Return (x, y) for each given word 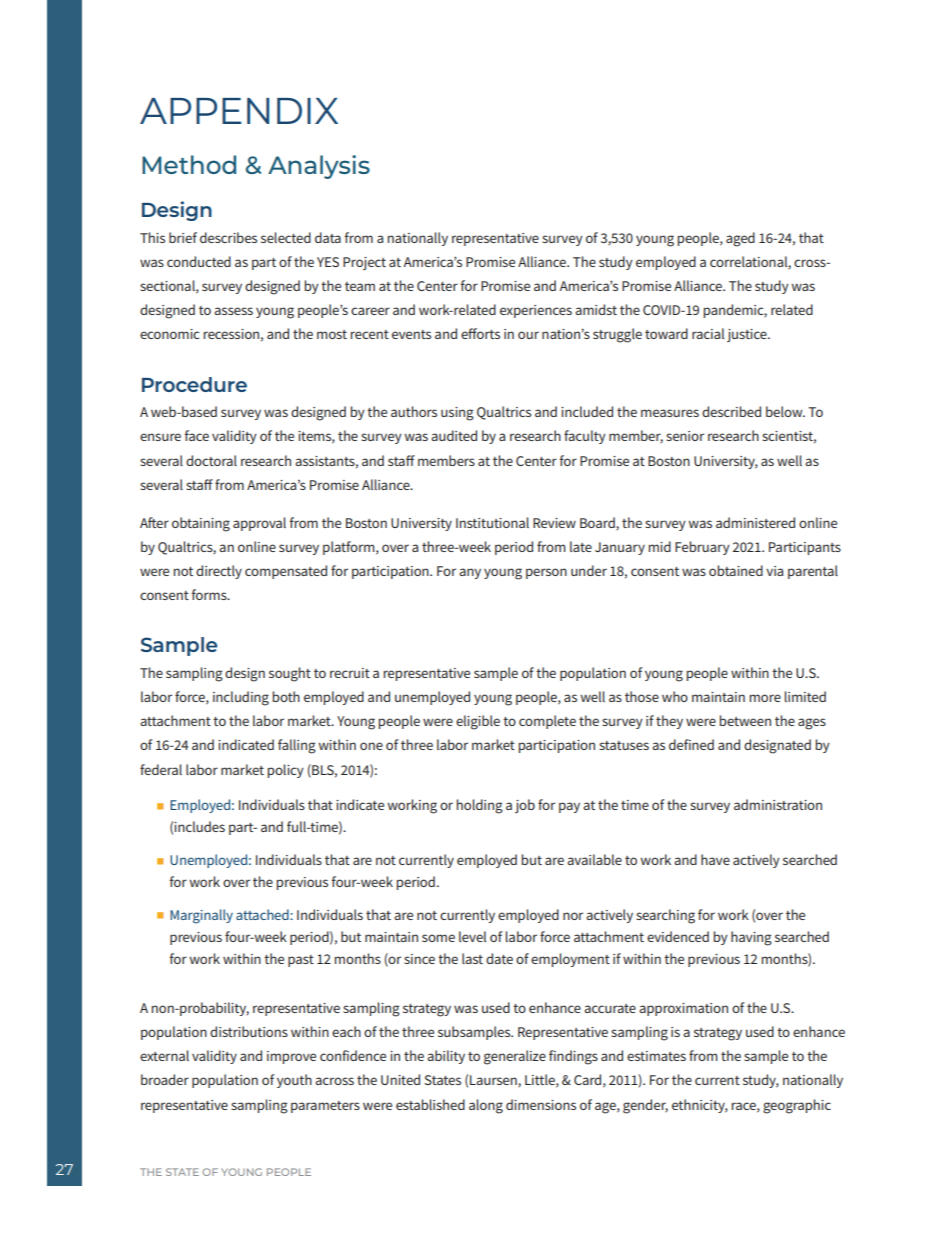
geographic (797, 1106)
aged (740, 239)
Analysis (319, 167)
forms (210, 594)
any (470, 573)
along (486, 1106)
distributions (249, 1031)
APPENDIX (239, 111)
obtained (736, 570)
